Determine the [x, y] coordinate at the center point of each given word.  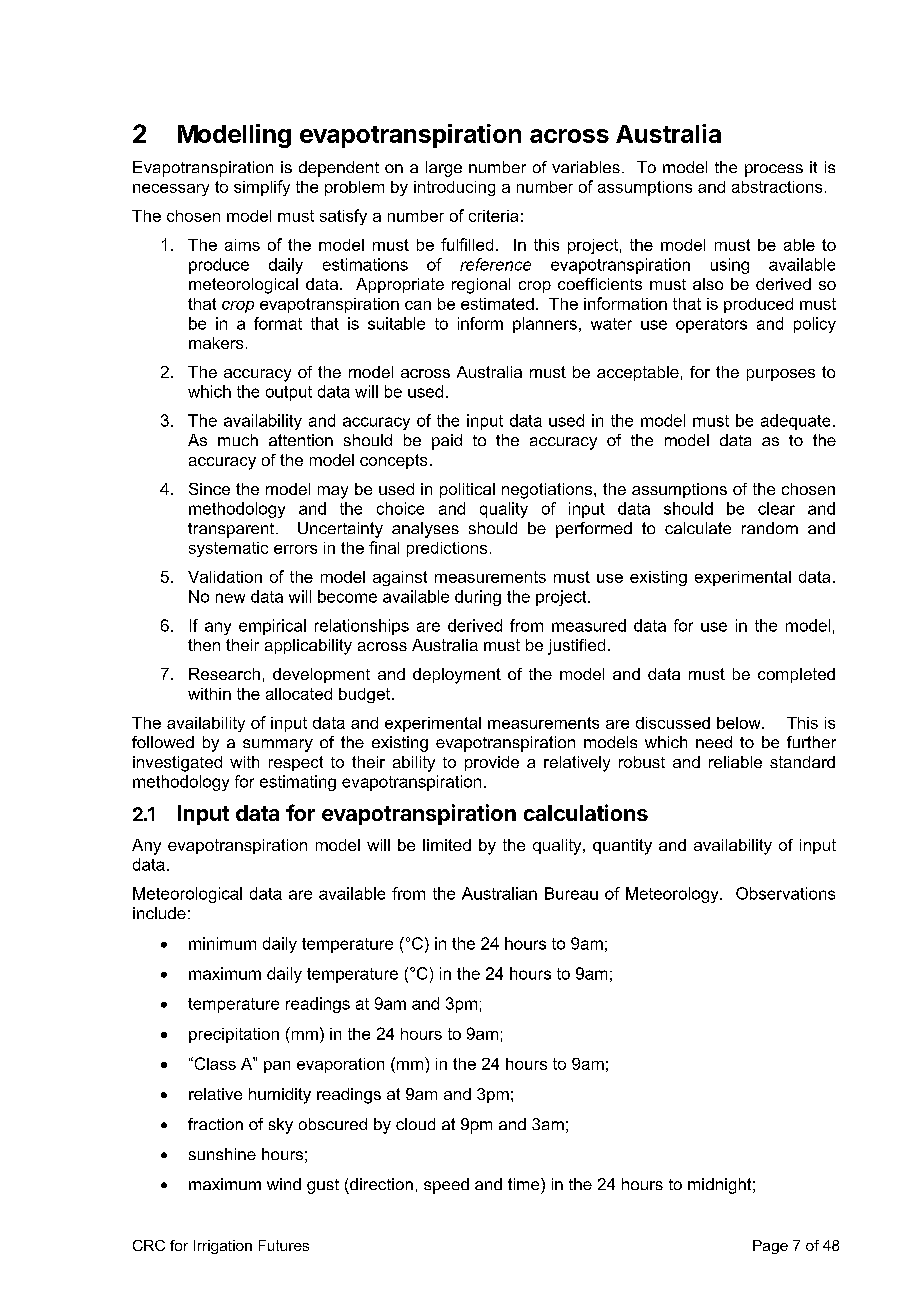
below [740, 723]
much [238, 440]
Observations [785, 893]
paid [447, 442]
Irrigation [223, 1247]
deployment [457, 676]
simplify [262, 188]
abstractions [777, 187]
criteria [493, 216]
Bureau [571, 893]
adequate [795, 422]
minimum [222, 943]
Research [224, 674]
